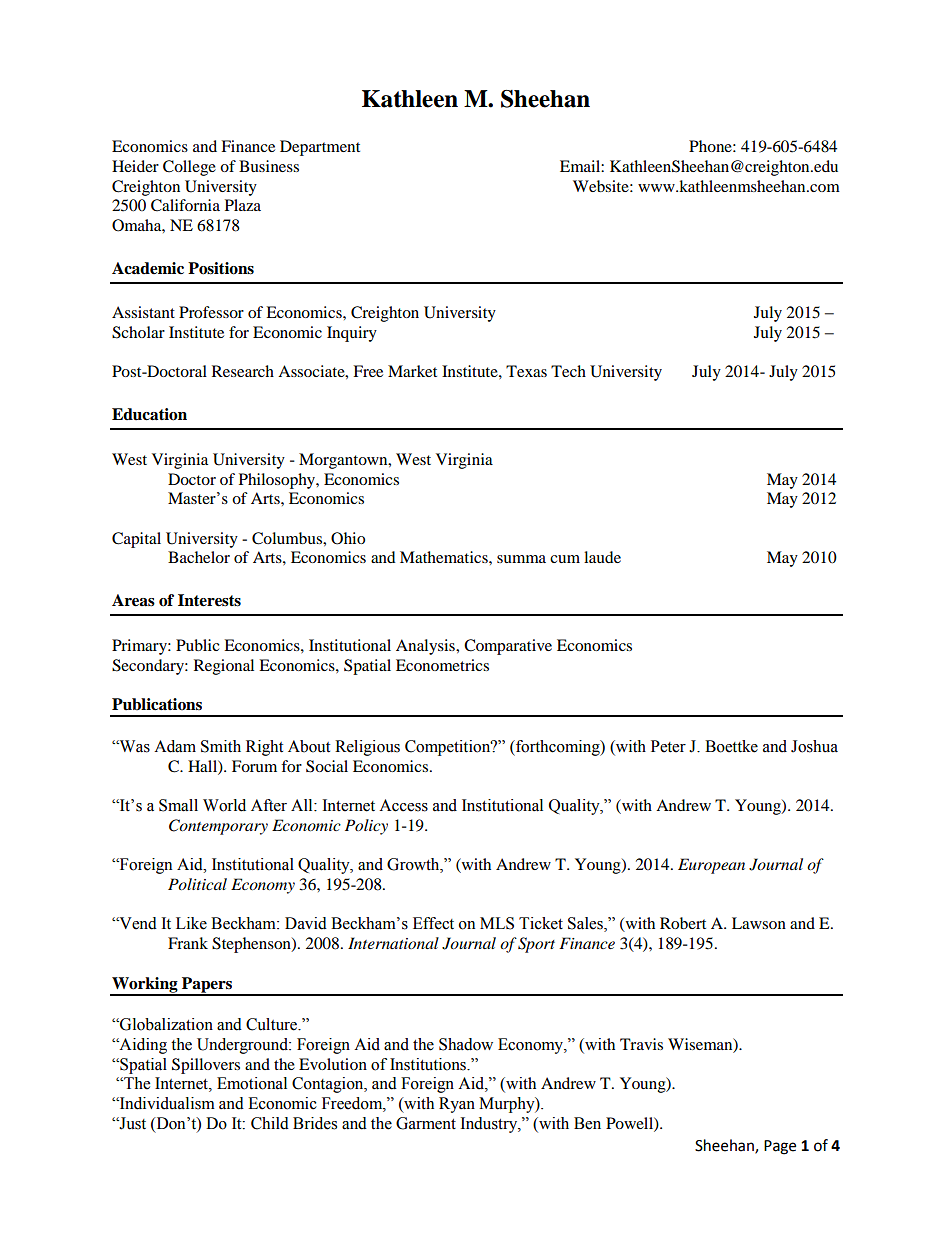 The width and height of the screenshot is (952, 1233). I want to click on Regional, so click(224, 667).
